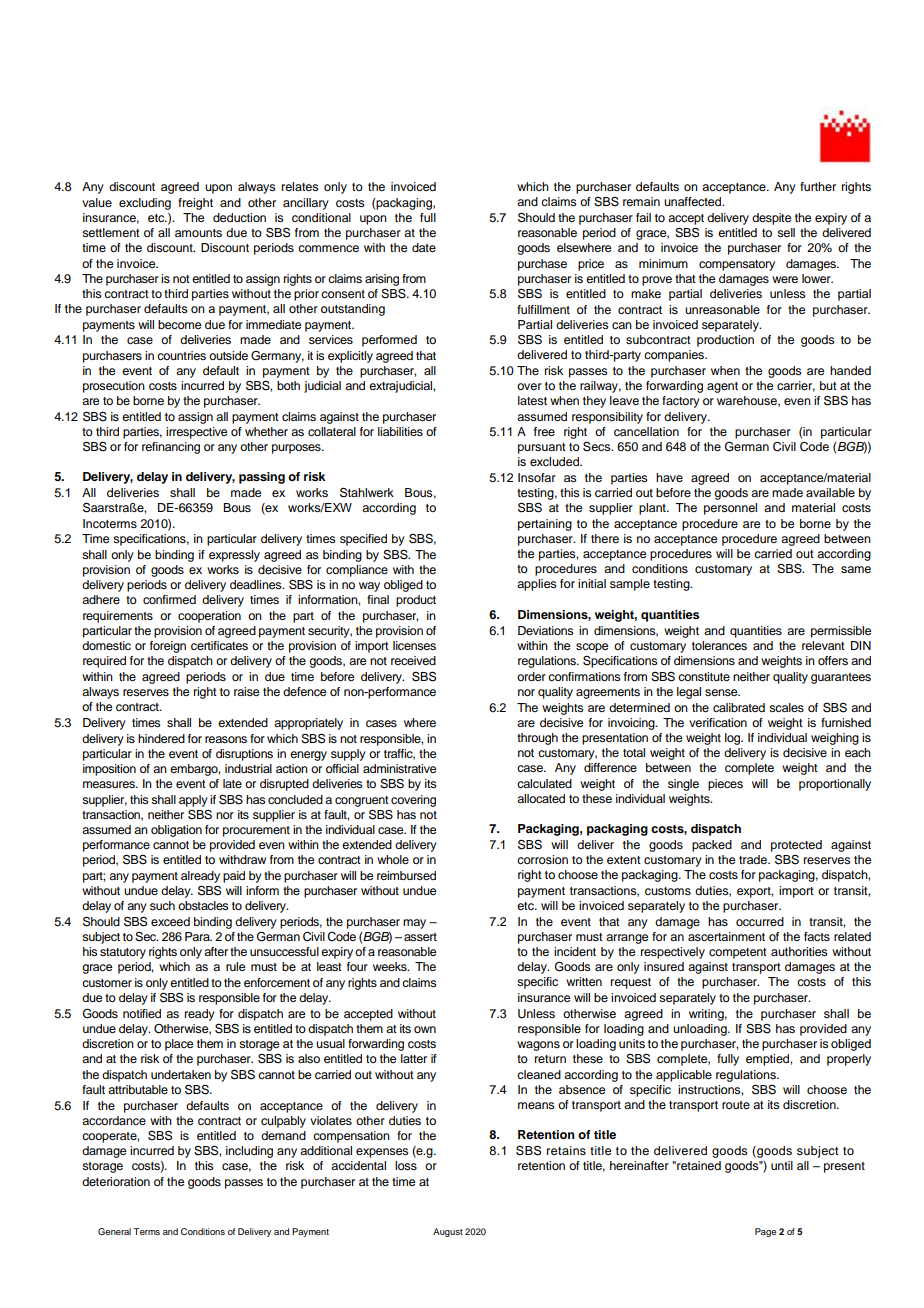 This screenshot has width=924, height=1308. What do you see at coordinates (142, 1013) in the screenshot?
I see `notified` at bounding box center [142, 1013].
